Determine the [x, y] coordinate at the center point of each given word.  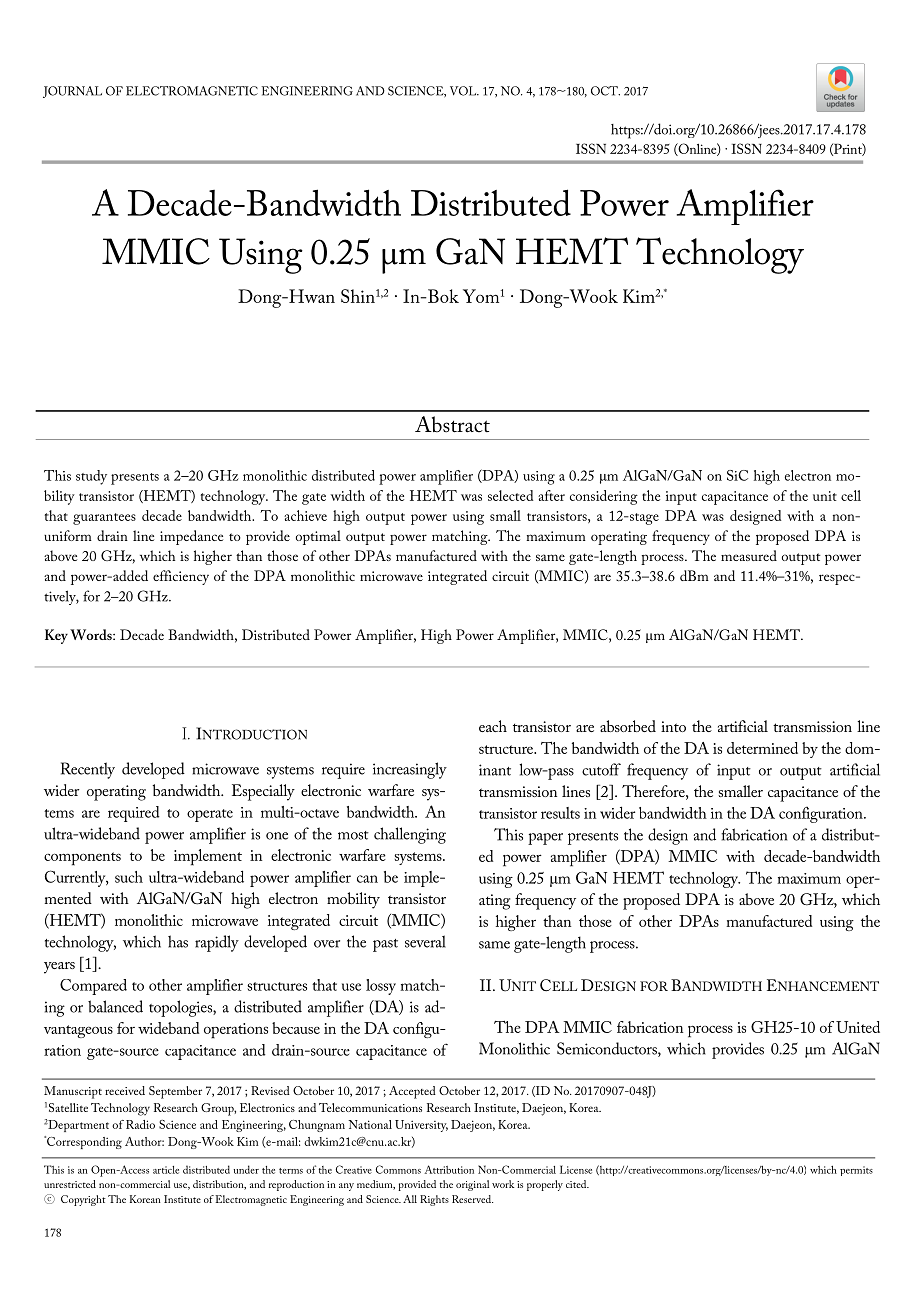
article [166, 1170]
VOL [464, 91]
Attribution [449, 1169]
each [493, 726]
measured [749, 555]
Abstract [452, 424]
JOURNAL [72, 92]
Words [92, 634]
